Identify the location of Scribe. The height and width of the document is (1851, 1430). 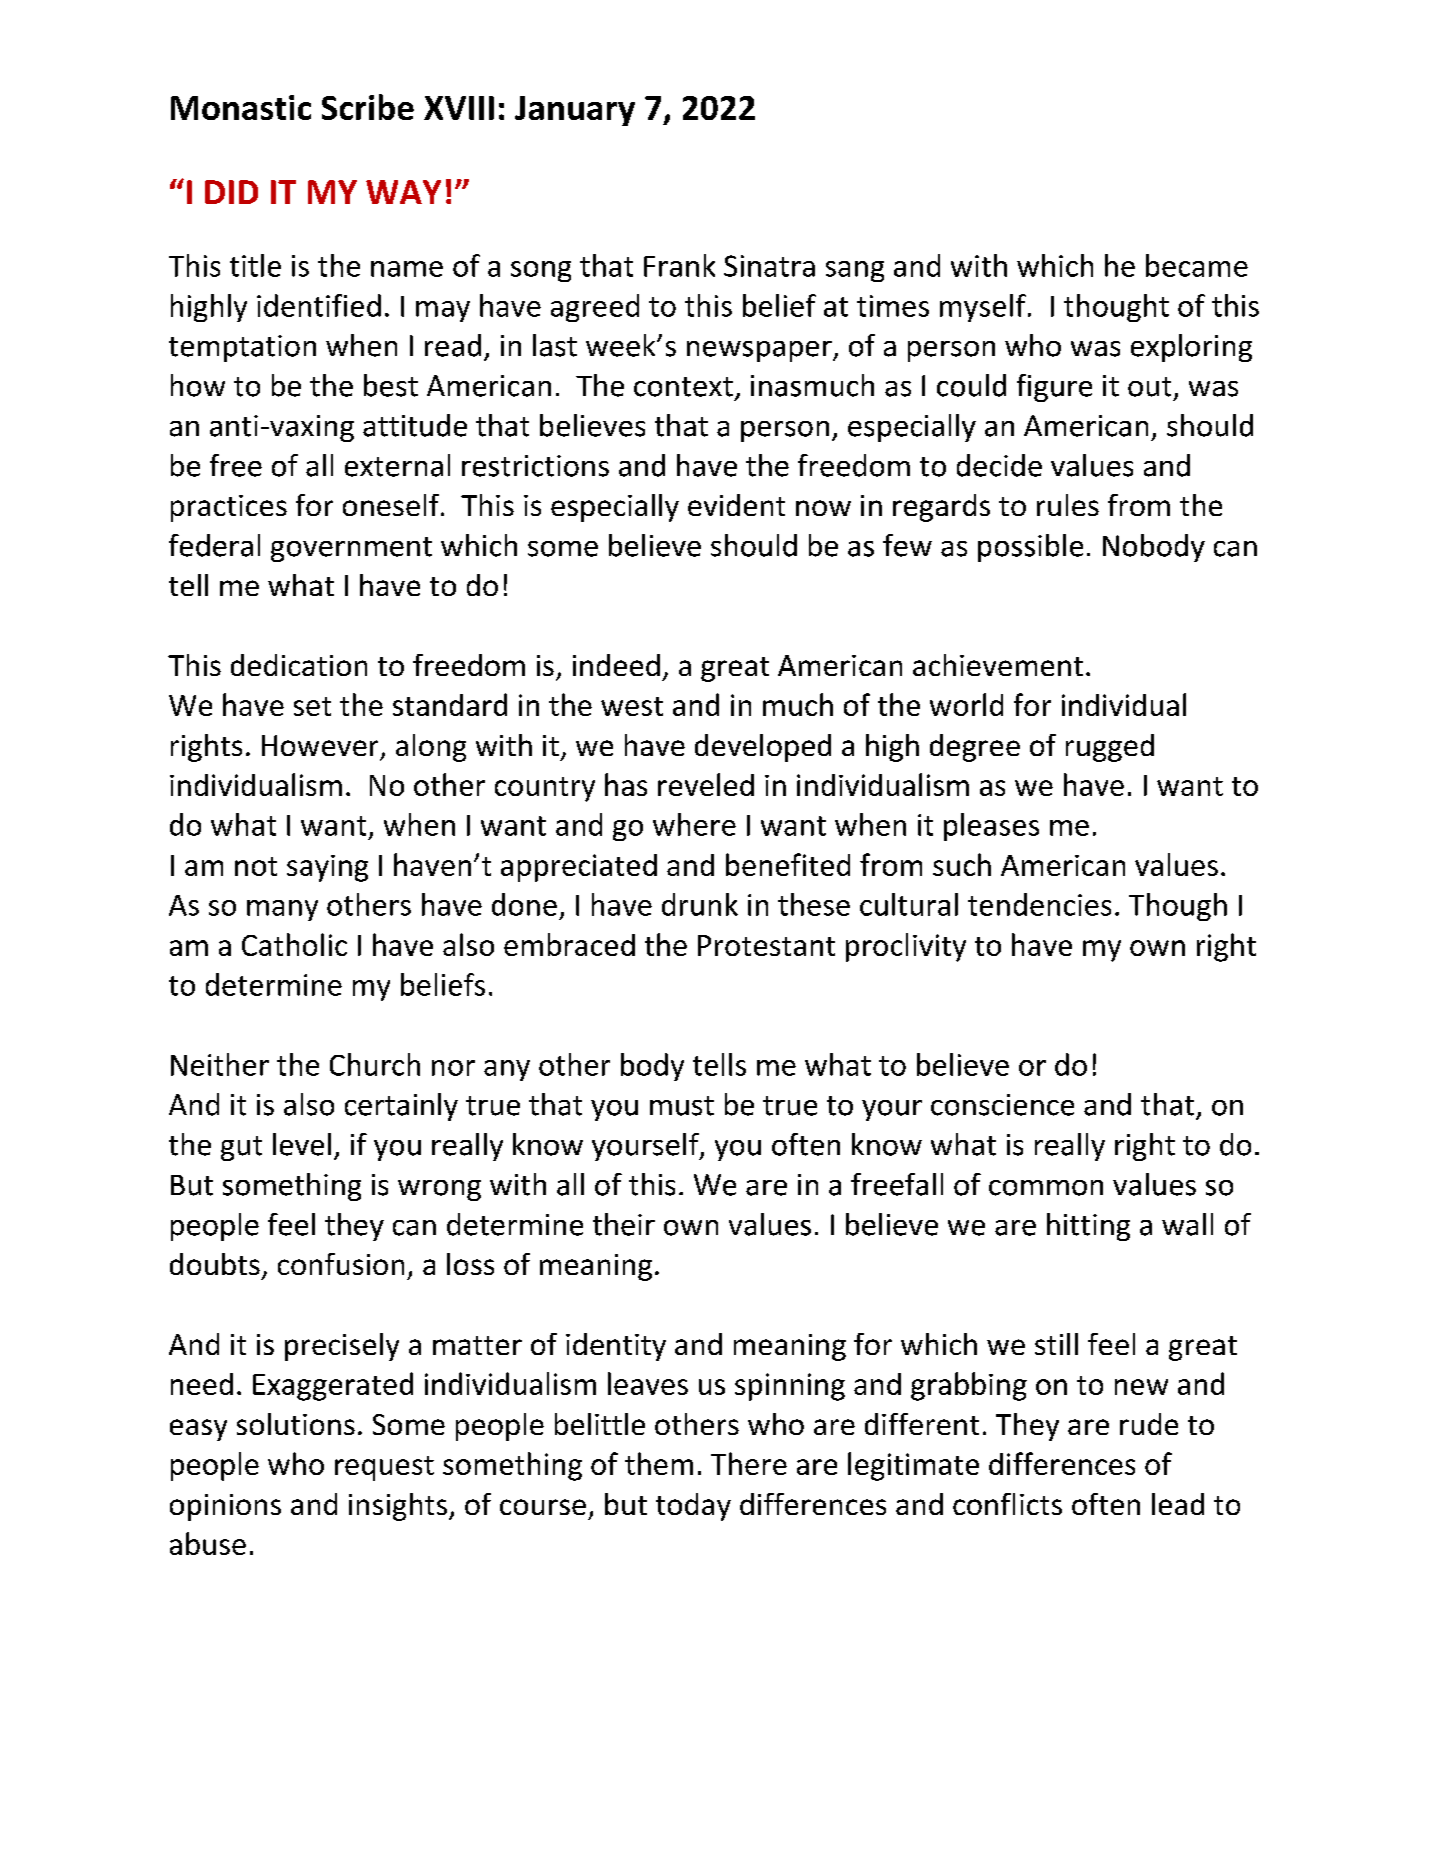
(368, 107).
